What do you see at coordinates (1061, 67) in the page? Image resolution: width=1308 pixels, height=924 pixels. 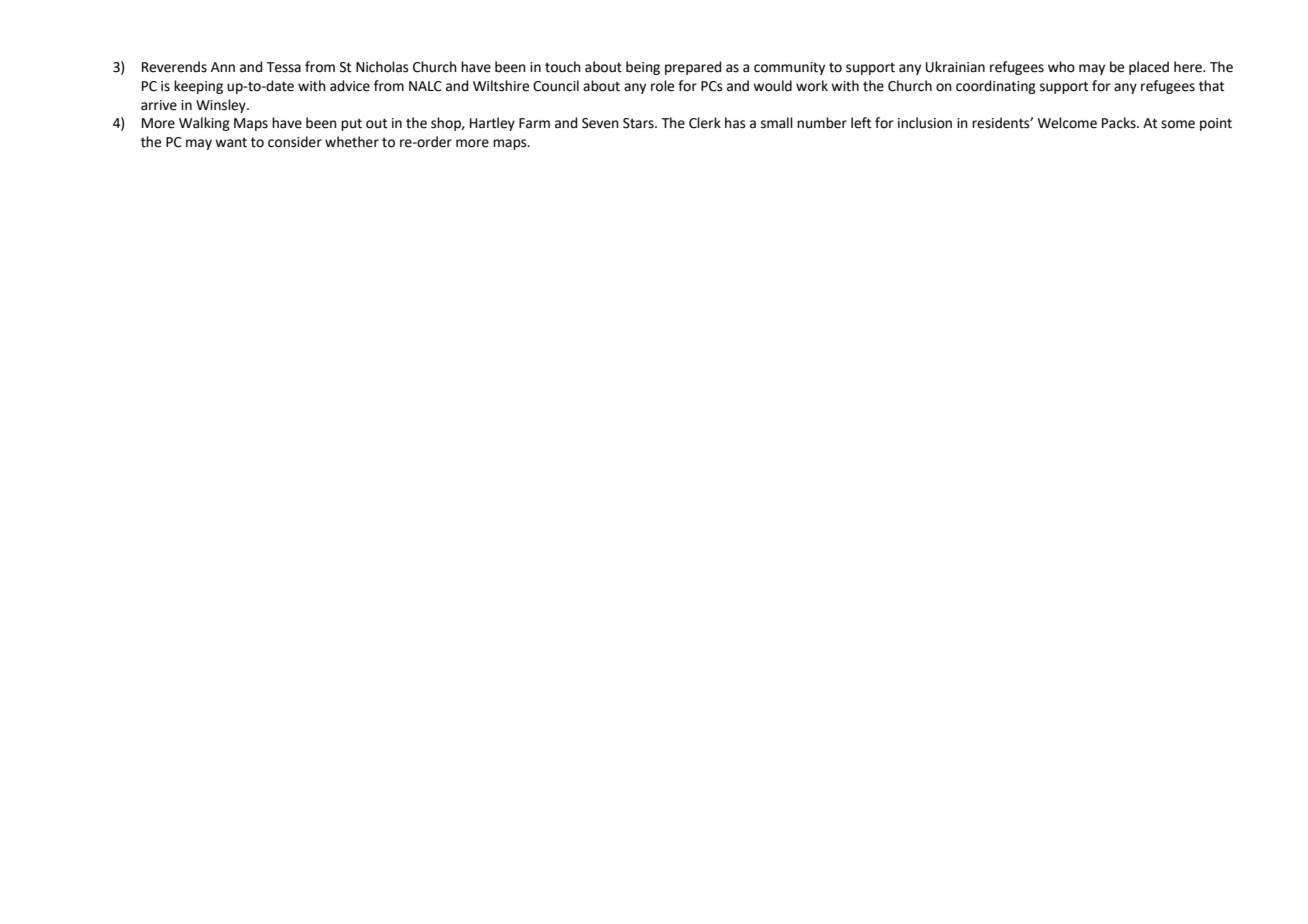 I see `who` at bounding box center [1061, 67].
